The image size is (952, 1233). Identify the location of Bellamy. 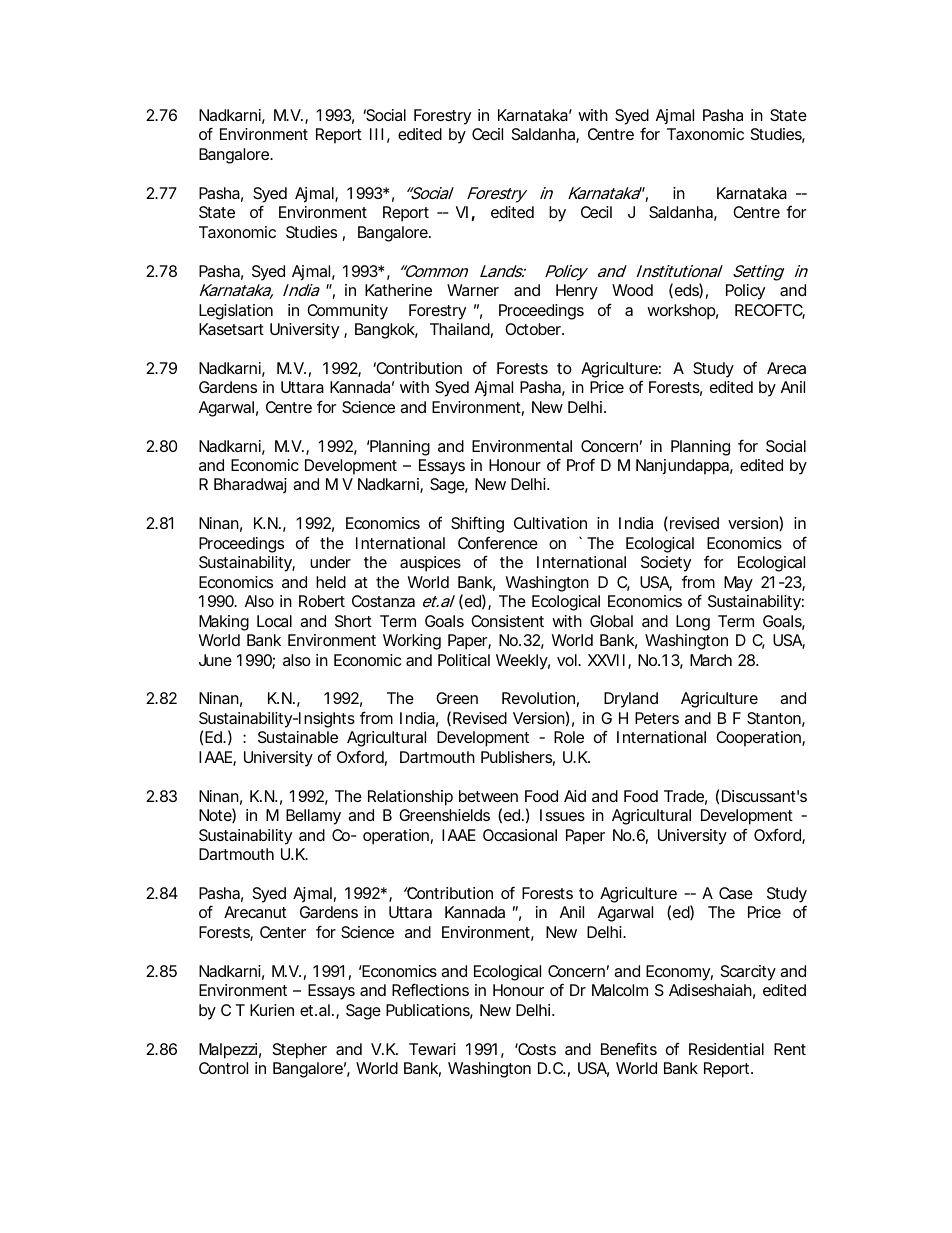
(313, 817).
